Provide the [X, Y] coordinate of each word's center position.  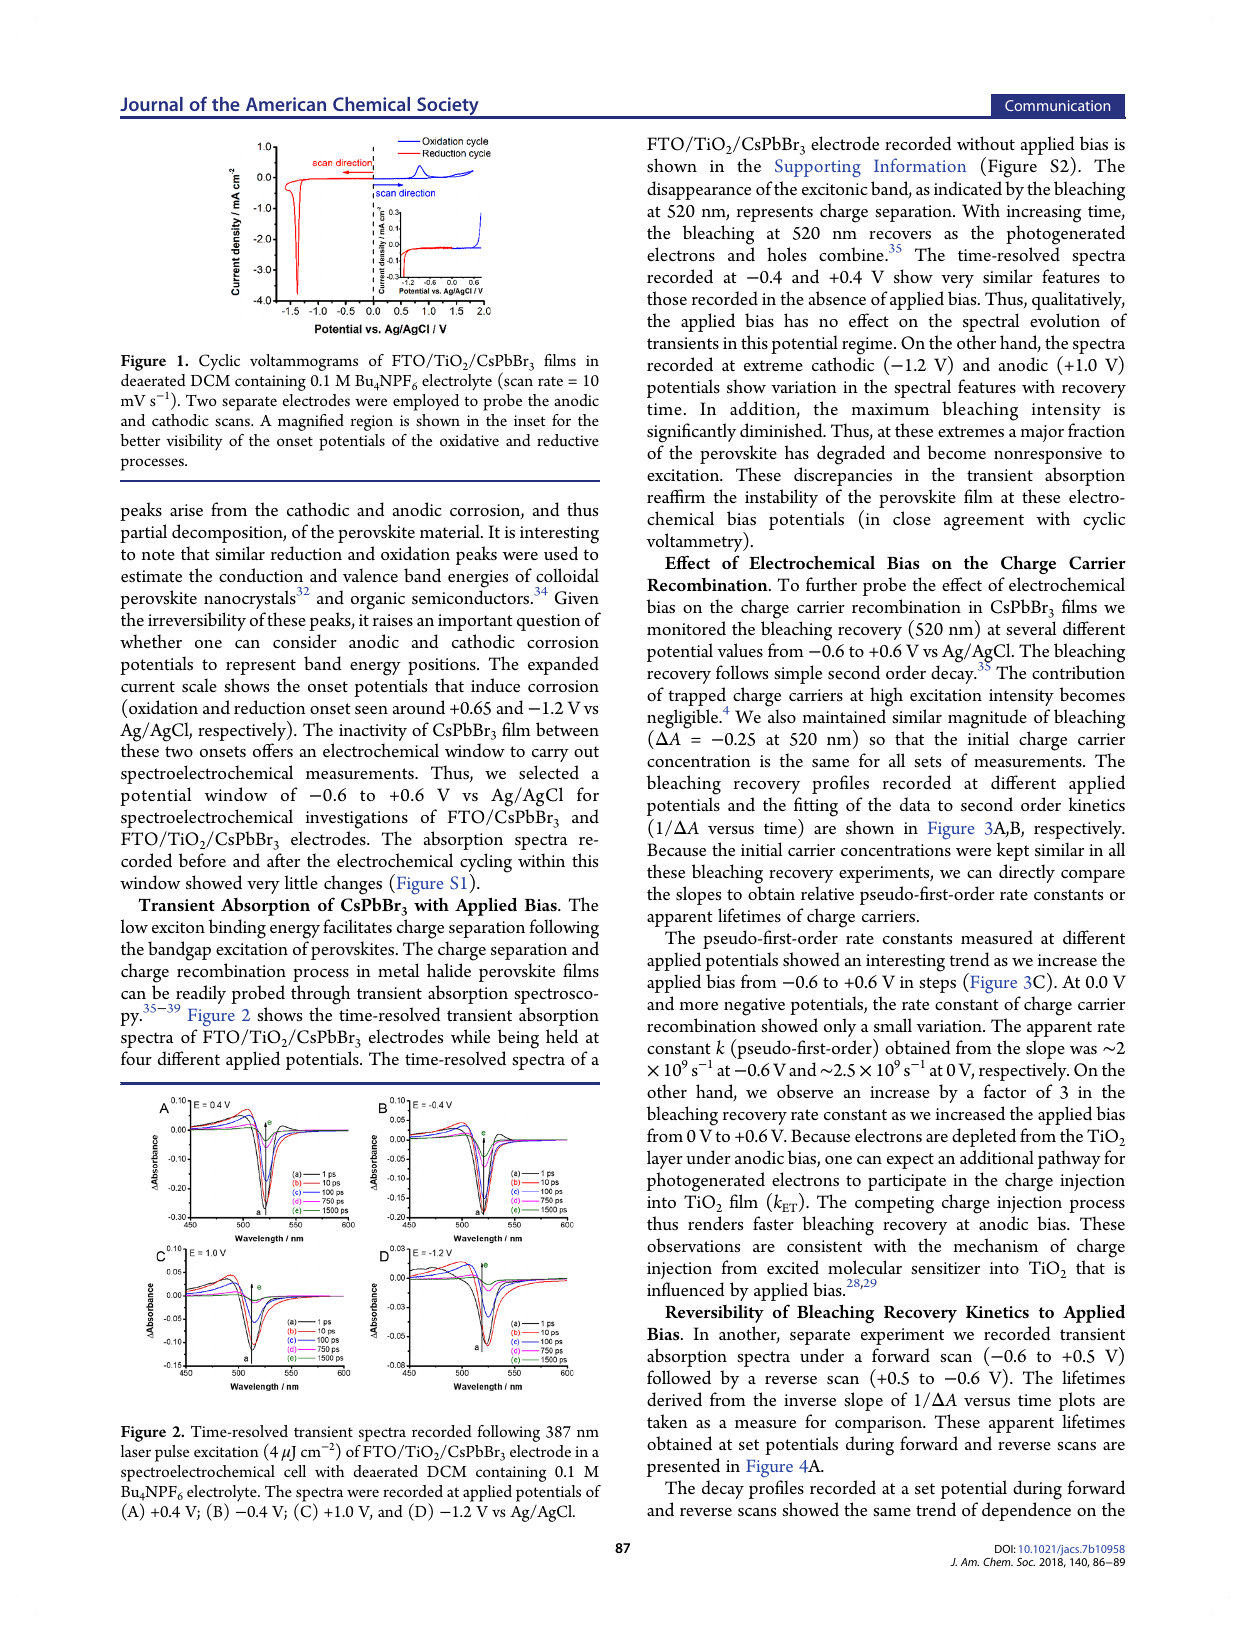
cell [295, 1471]
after [283, 860]
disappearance [699, 190]
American [286, 104]
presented [683, 1467]
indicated [968, 188]
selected [549, 772]
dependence [1026, 1511]
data [915, 804]
